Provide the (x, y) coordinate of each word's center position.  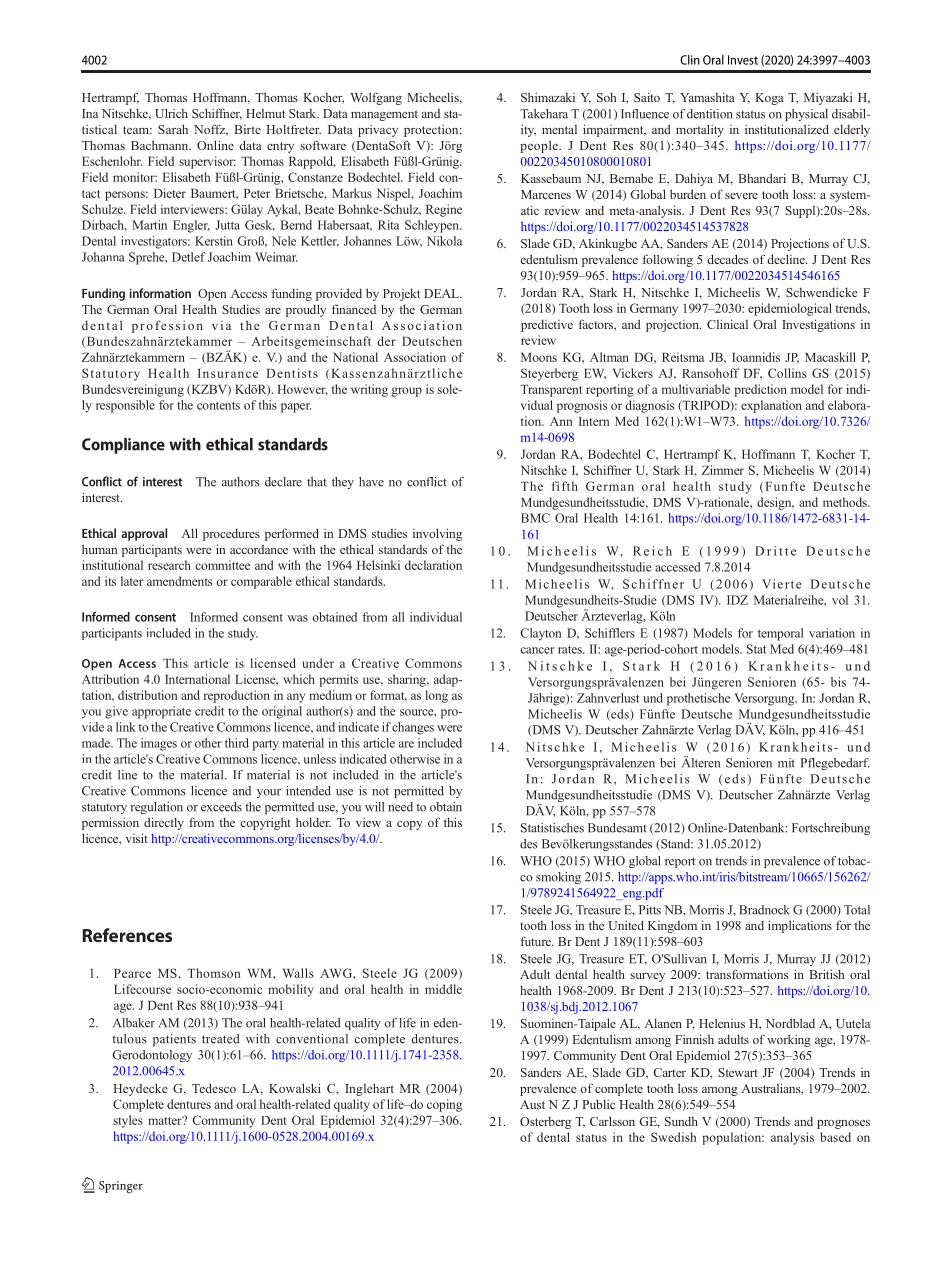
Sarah (173, 129)
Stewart (738, 1072)
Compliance (123, 446)
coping (444, 1105)
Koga (769, 99)
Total (857, 910)
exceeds (221, 807)
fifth (565, 486)
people (540, 146)
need (400, 807)
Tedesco (214, 1088)
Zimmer (723, 470)
